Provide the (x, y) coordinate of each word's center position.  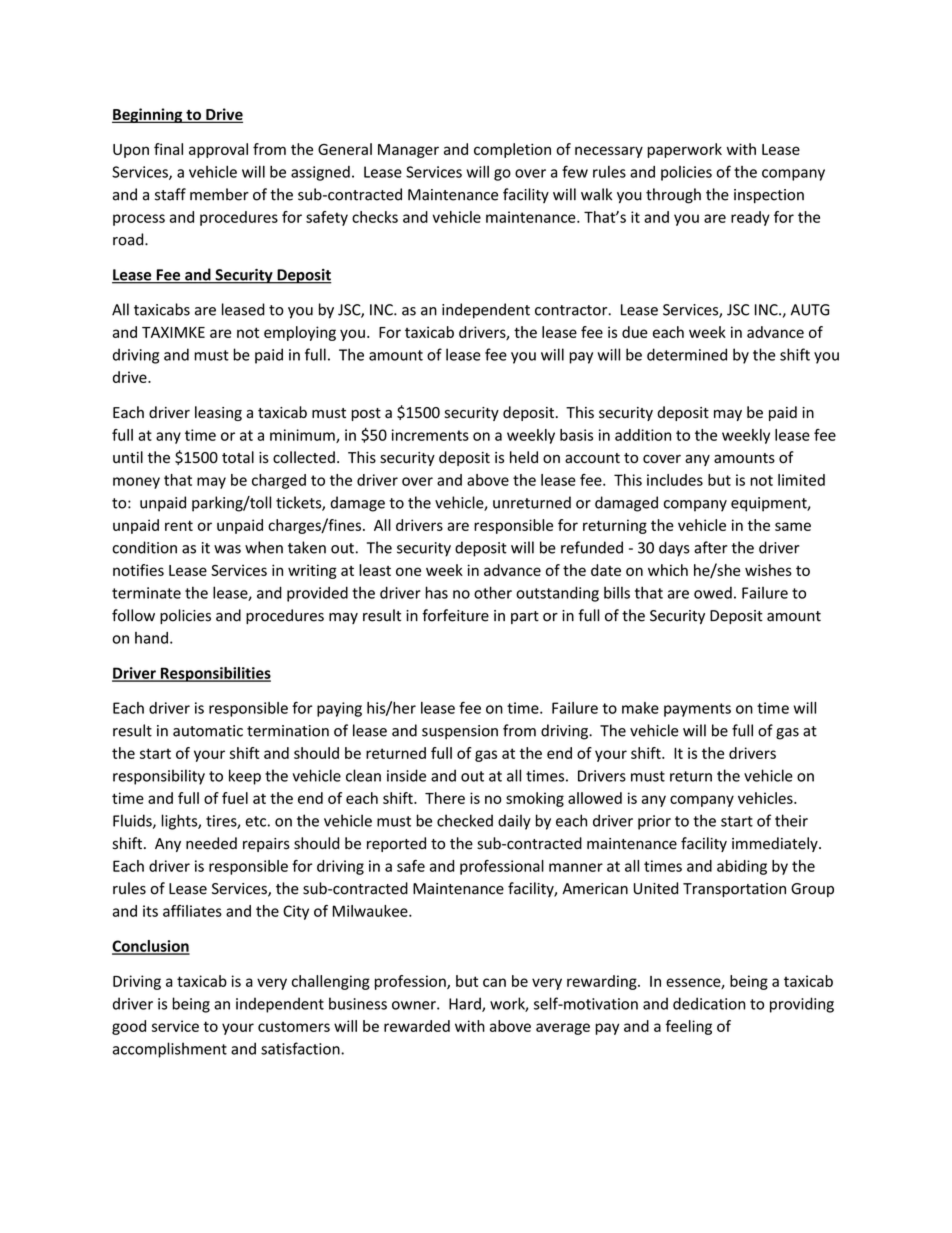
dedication (709, 1003)
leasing (218, 413)
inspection (769, 196)
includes (675, 480)
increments (430, 435)
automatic (208, 731)
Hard (466, 1004)
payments (697, 710)
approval (218, 150)
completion (512, 150)
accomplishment (170, 1050)
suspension (460, 732)
